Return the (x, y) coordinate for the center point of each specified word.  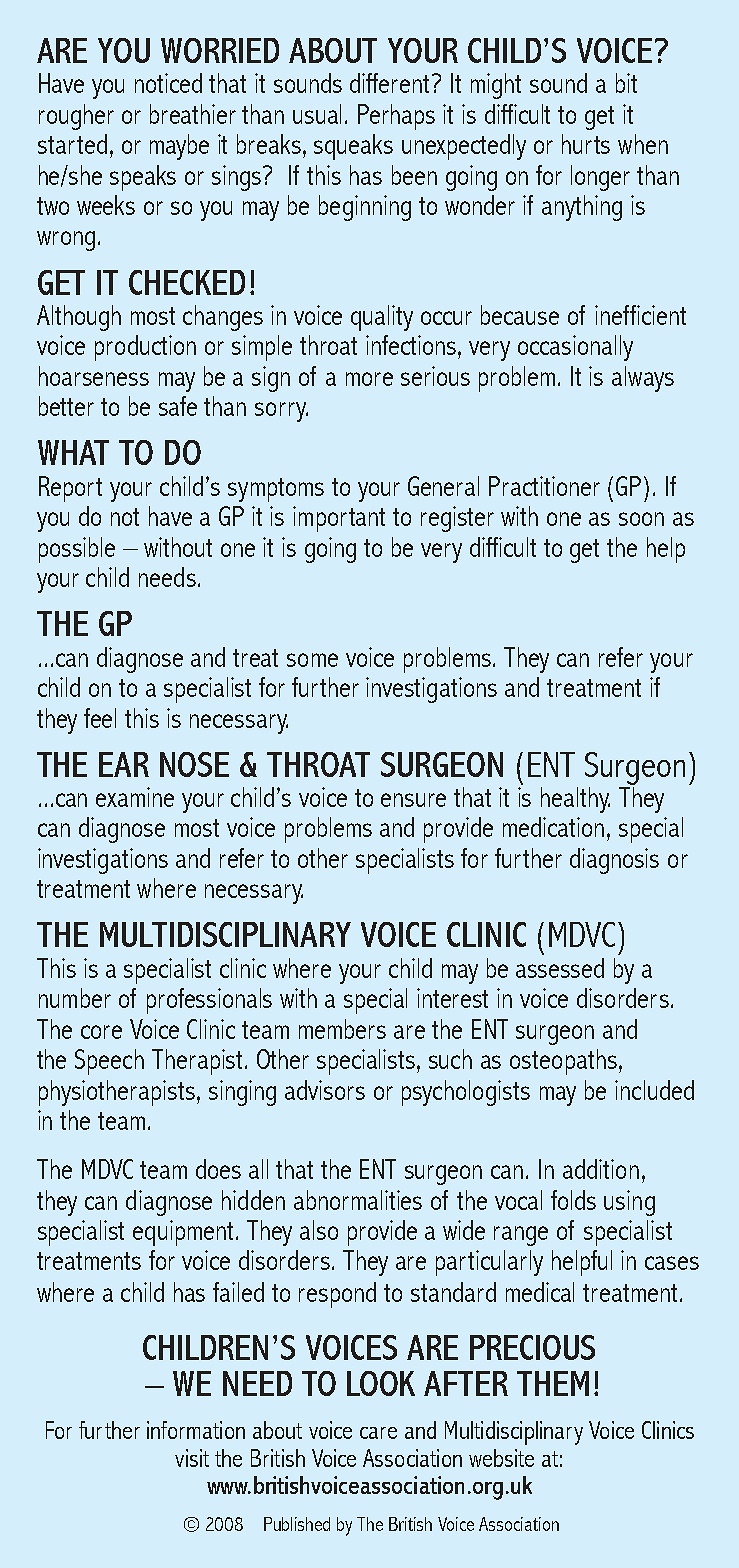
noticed (168, 83)
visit (192, 1458)
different (391, 83)
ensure (413, 800)
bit (626, 83)
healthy (575, 800)
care (378, 1433)
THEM (553, 1383)
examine (135, 797)
